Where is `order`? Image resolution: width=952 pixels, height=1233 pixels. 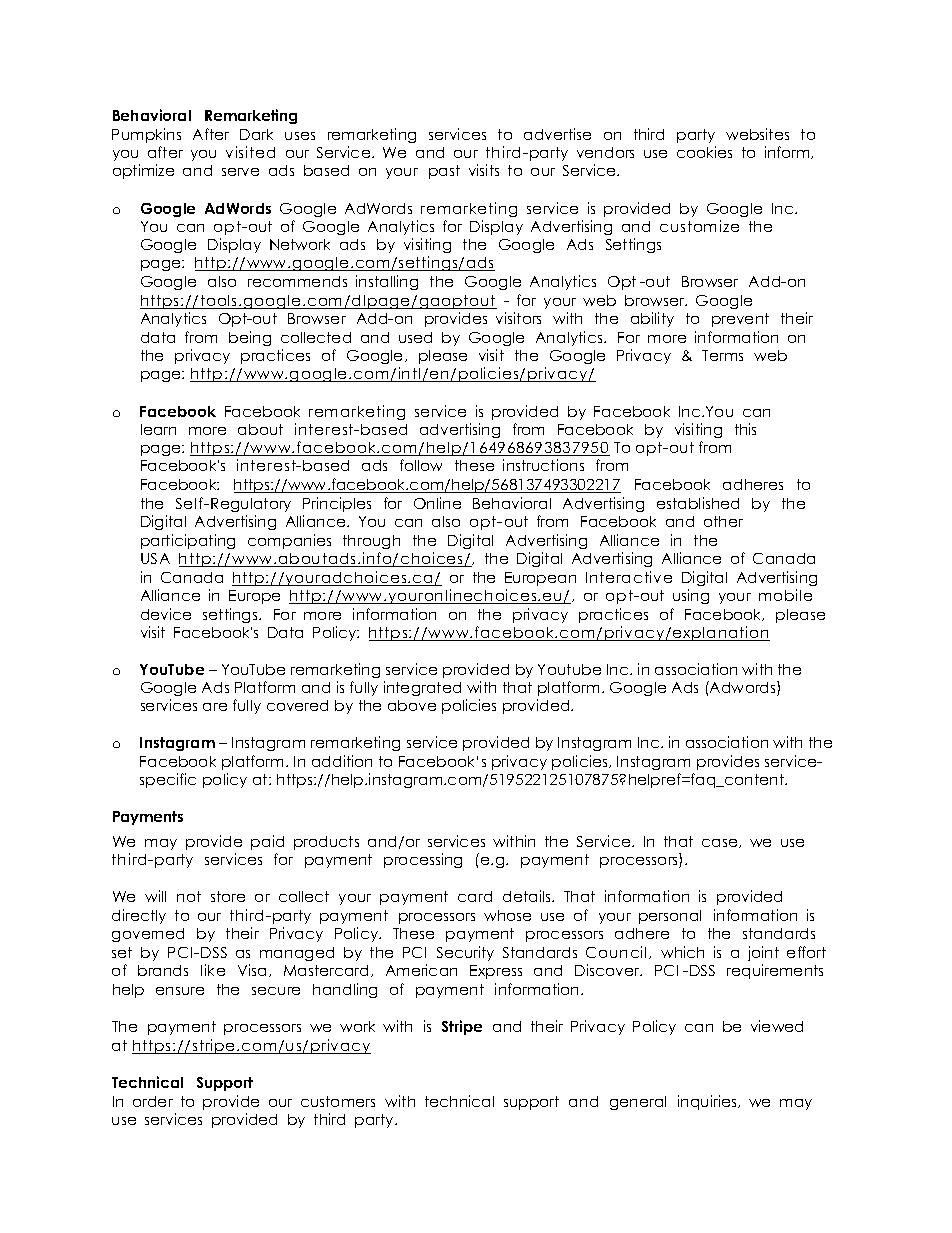
order is located at coordinates (153, 1101).
